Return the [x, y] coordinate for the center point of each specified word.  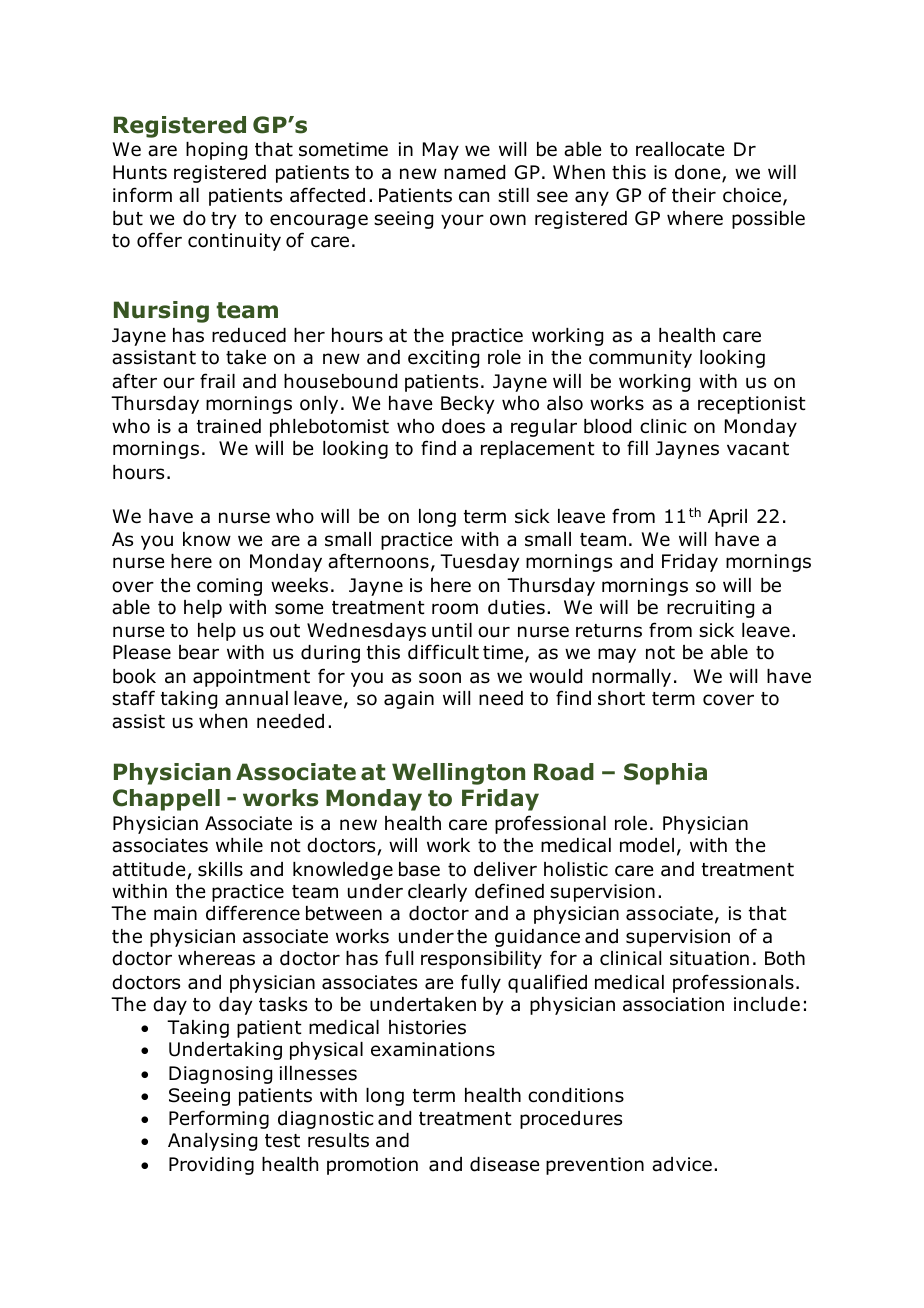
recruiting [710, 609]
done [699, 173]
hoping [216, 151]
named [474, 172]
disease [504, 1164]
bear [199, 652]
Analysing [212, 1142]
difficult [443, 652]
